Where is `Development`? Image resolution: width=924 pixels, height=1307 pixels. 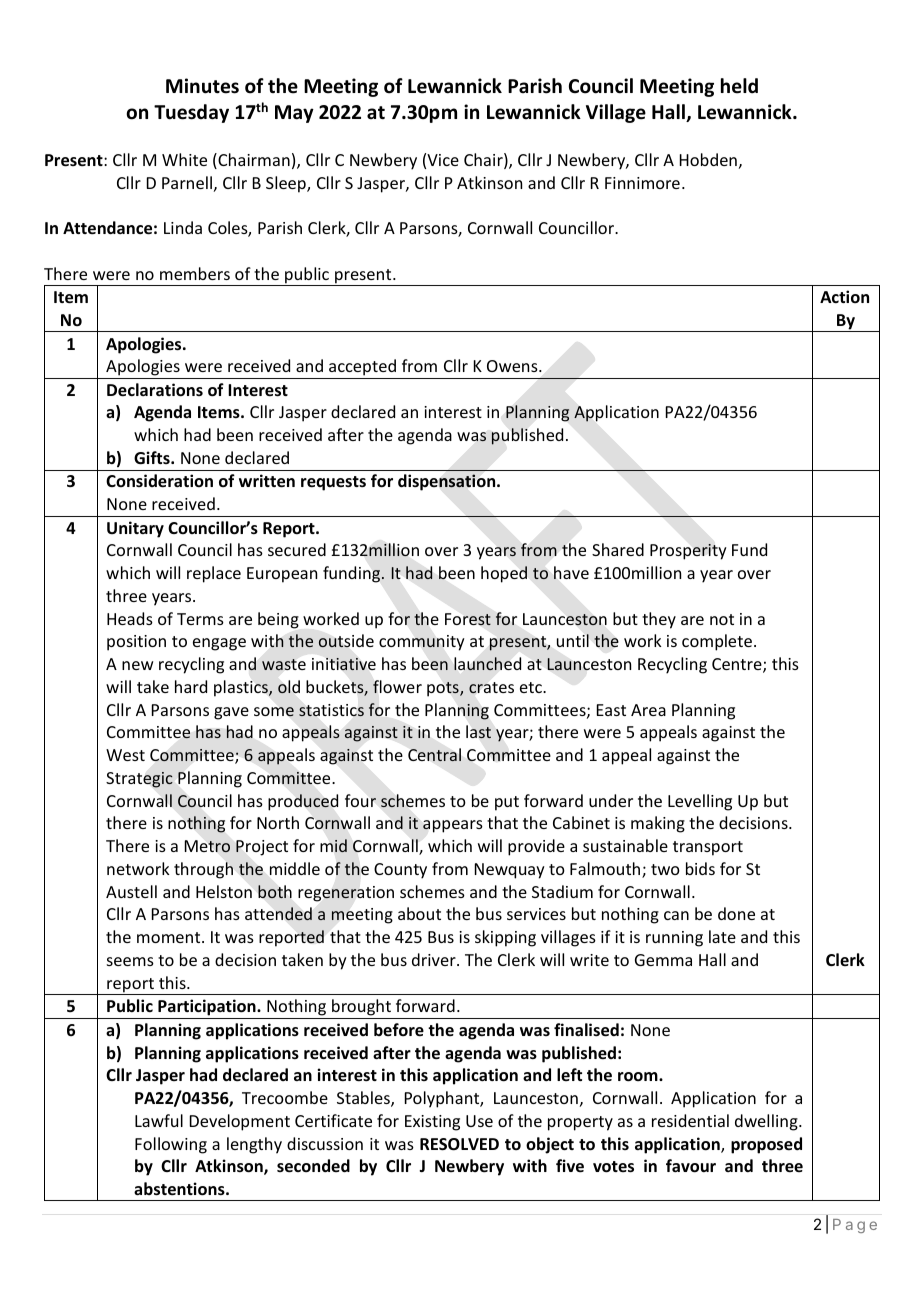
Development is located at coordinates (240, 1122).
